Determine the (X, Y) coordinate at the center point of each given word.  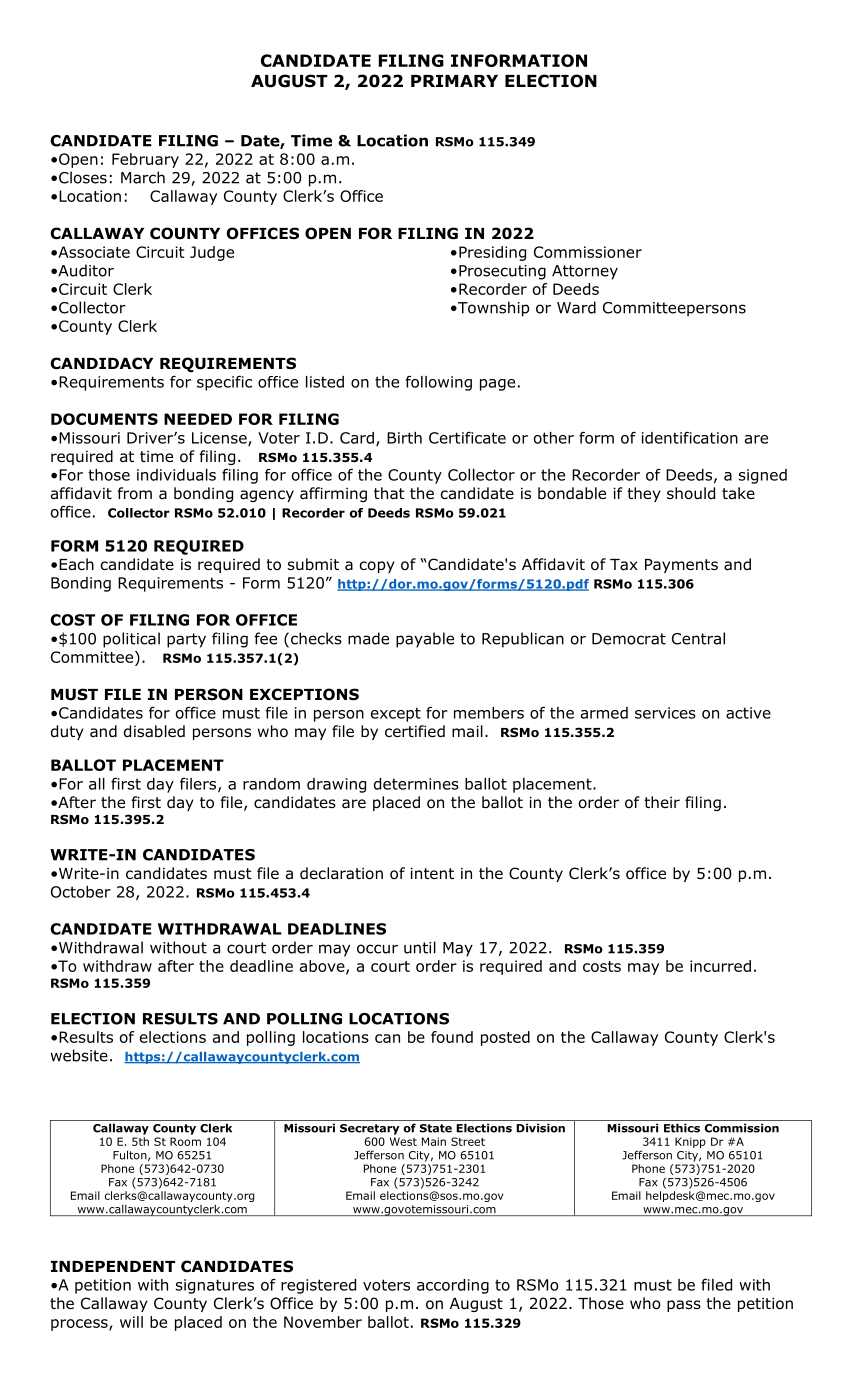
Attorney (585, 272)
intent (432, 873)
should (691, 493)
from (134, 493)
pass (684, 1306)
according (453, 1286)
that (389, 493)
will (131, 1322)
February (145, 160)
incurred (720, 966)
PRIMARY (454, 81)
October (81, 892)
